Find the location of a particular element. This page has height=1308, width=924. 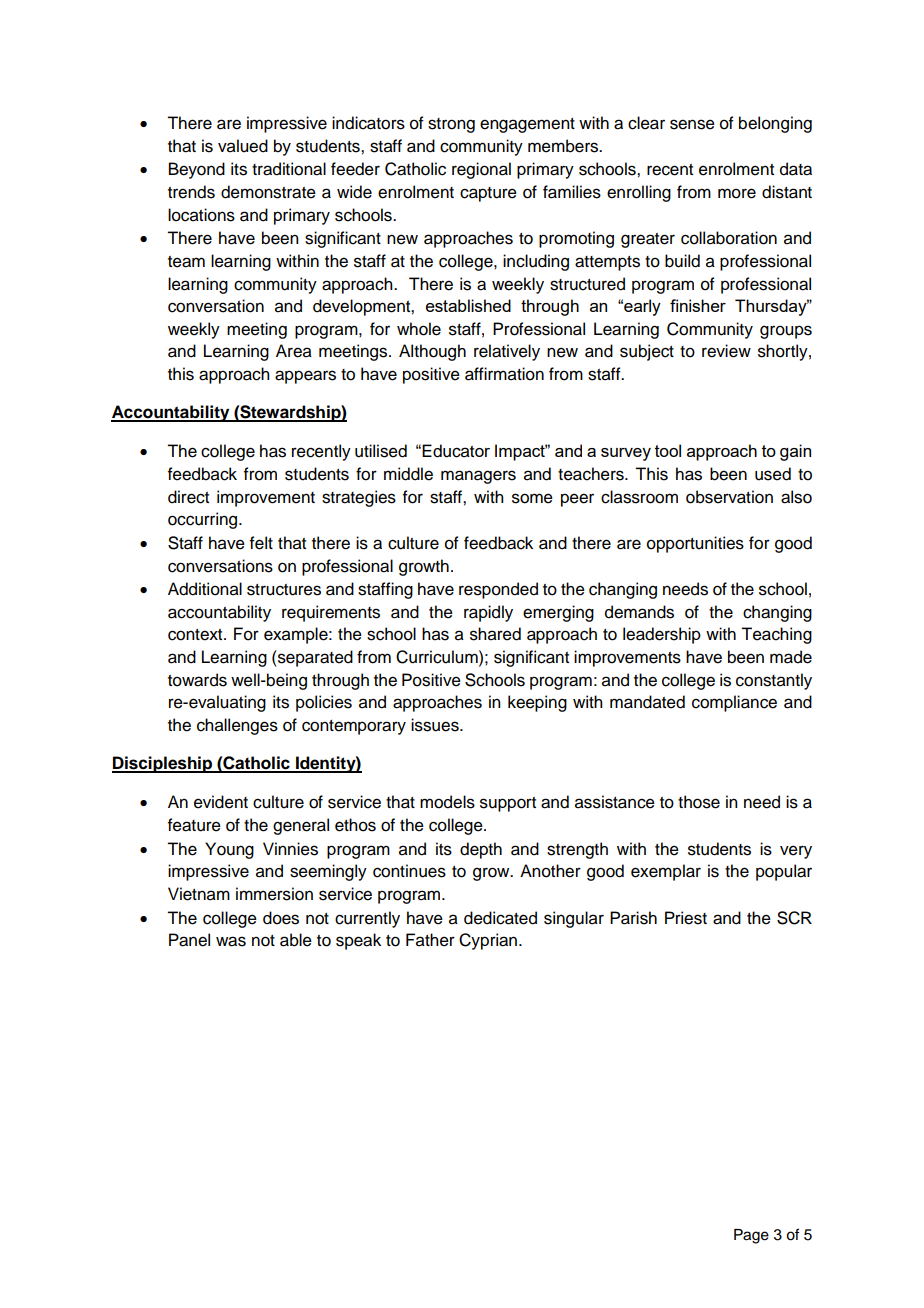

valued is located at coordinates (243, 146).
